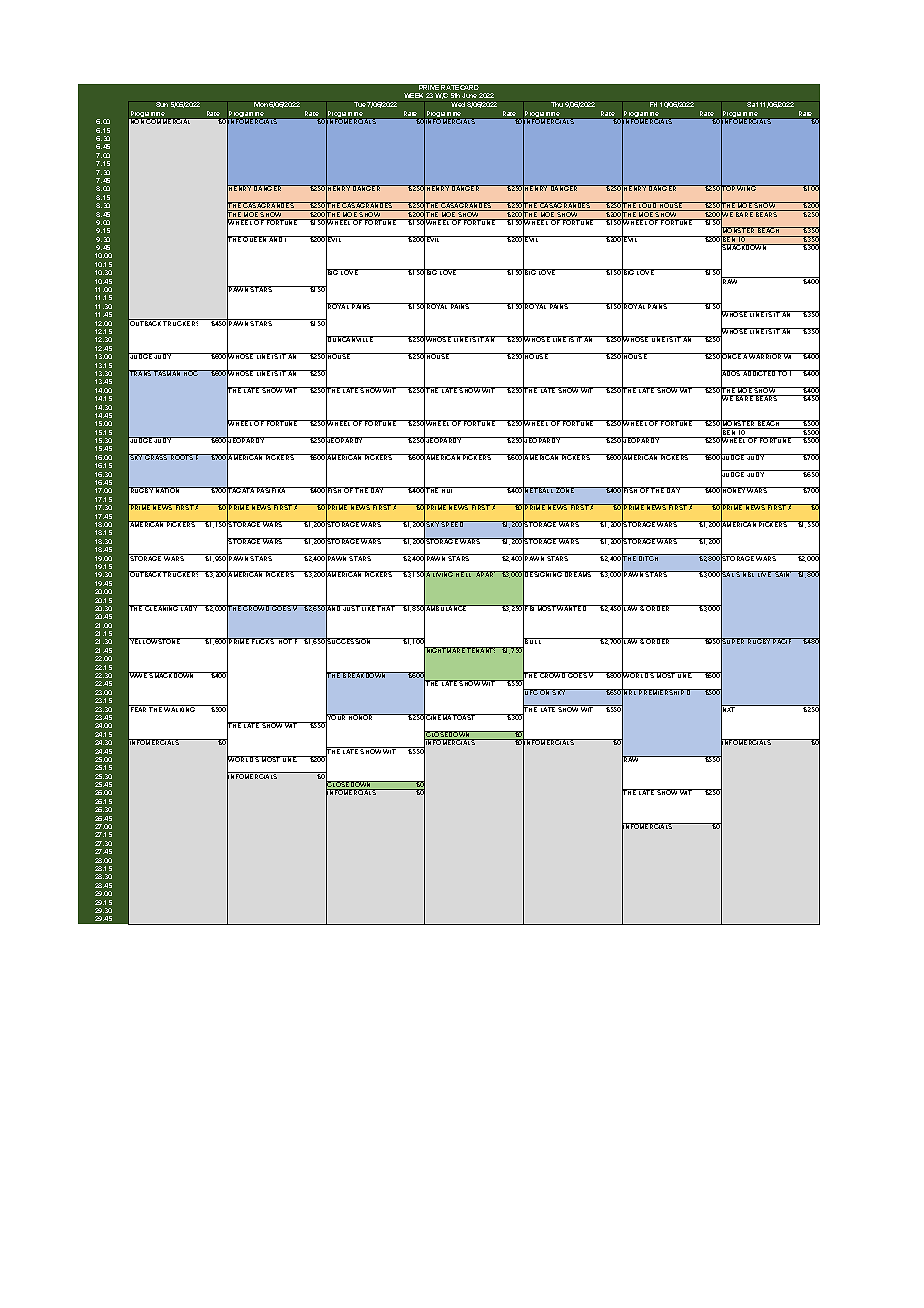 This screenshot has height=1308, width=924. What do you see at coordinates (255, 239) in the screenshot?
I see `QUEEN` at bounding box center [255, 239].
